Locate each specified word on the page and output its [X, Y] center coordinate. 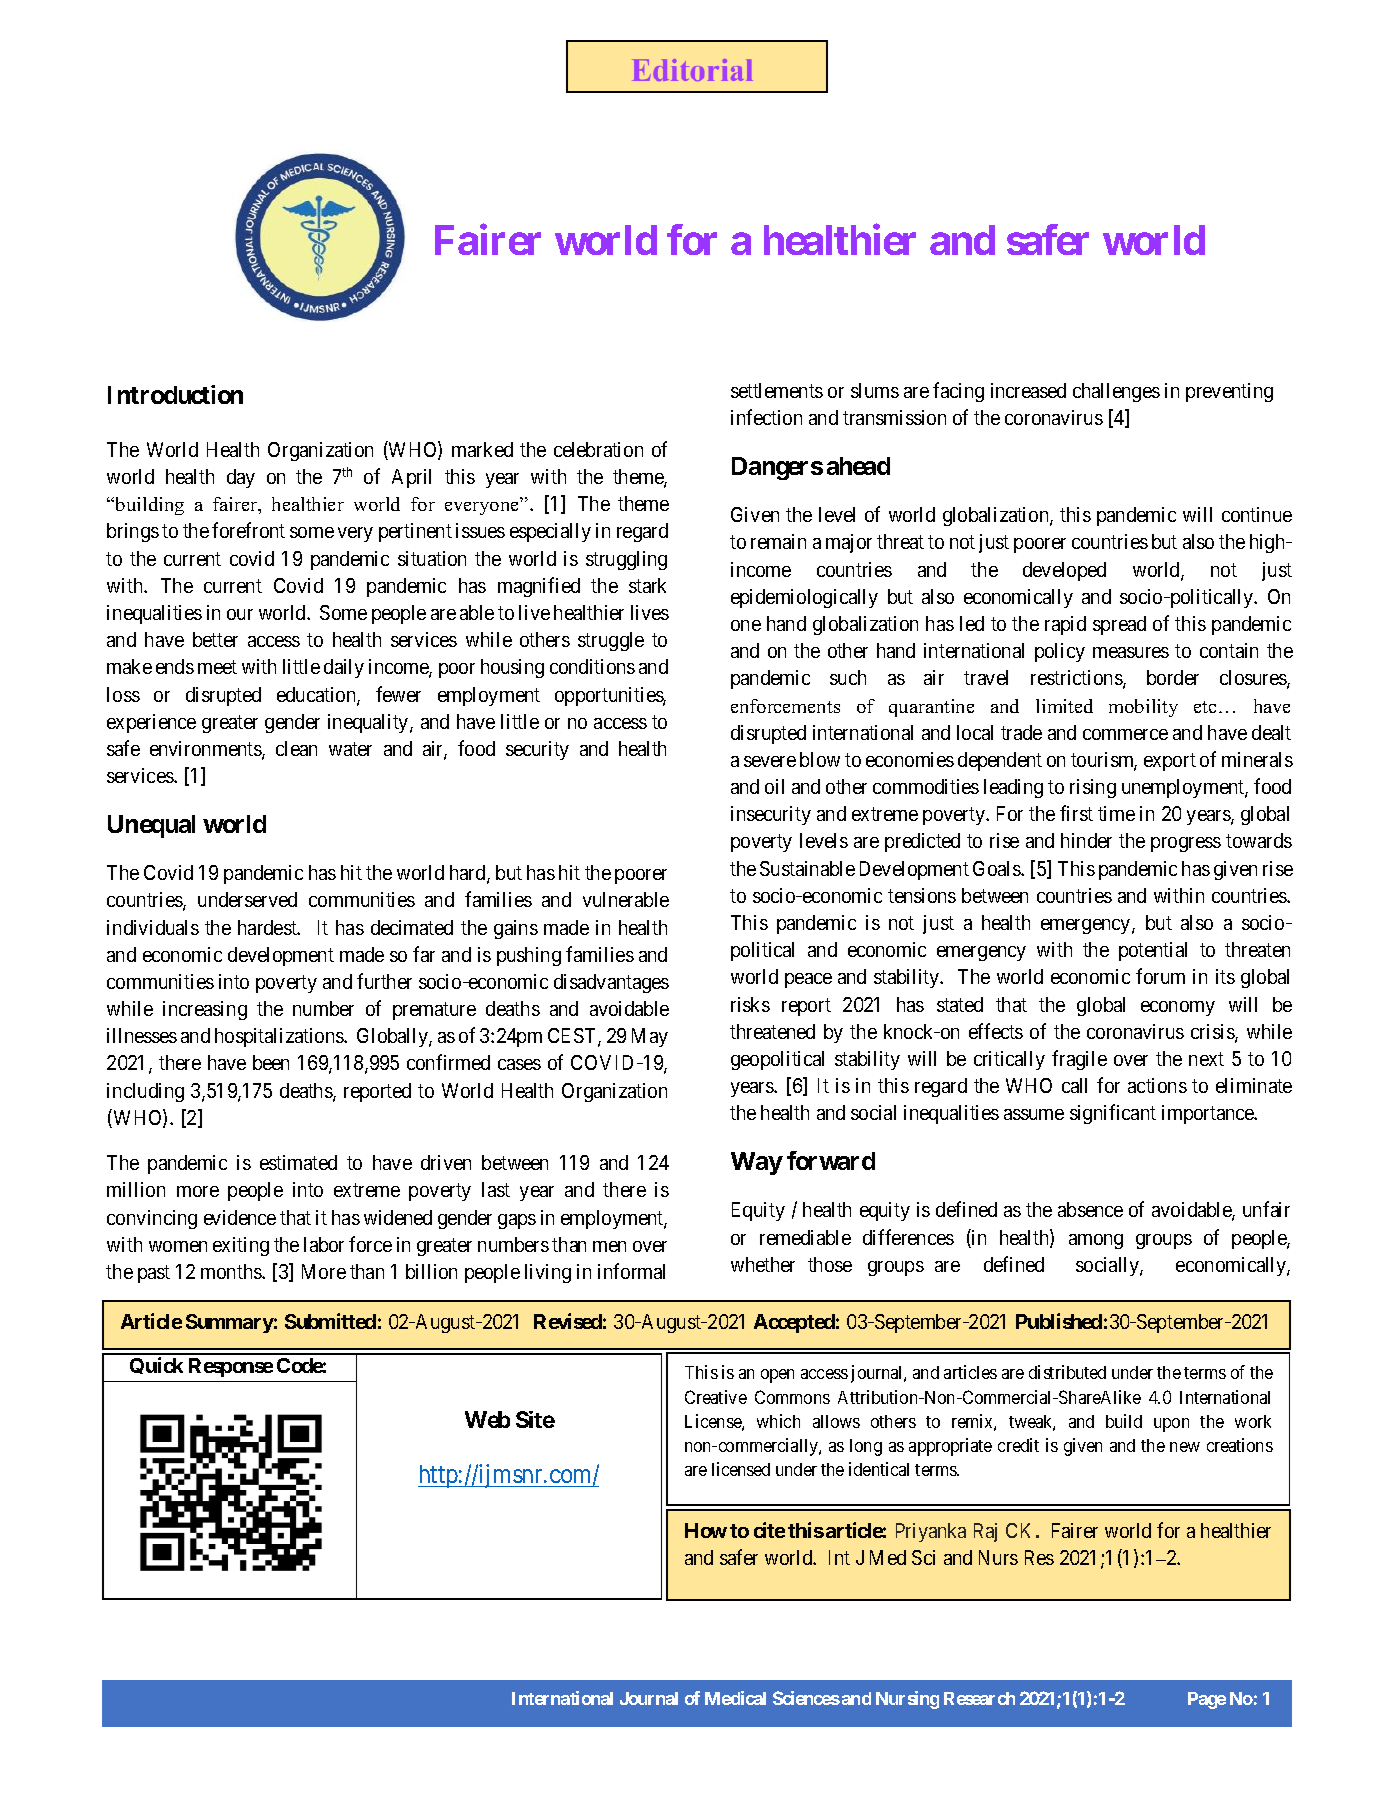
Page [1207, 1700]
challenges [1116, 392]
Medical [735, 1698]
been [271, 1062]
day [241, 478]
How [706, 1530]
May [650, 1037]
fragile [1079, 1060]
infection [766, 417]
